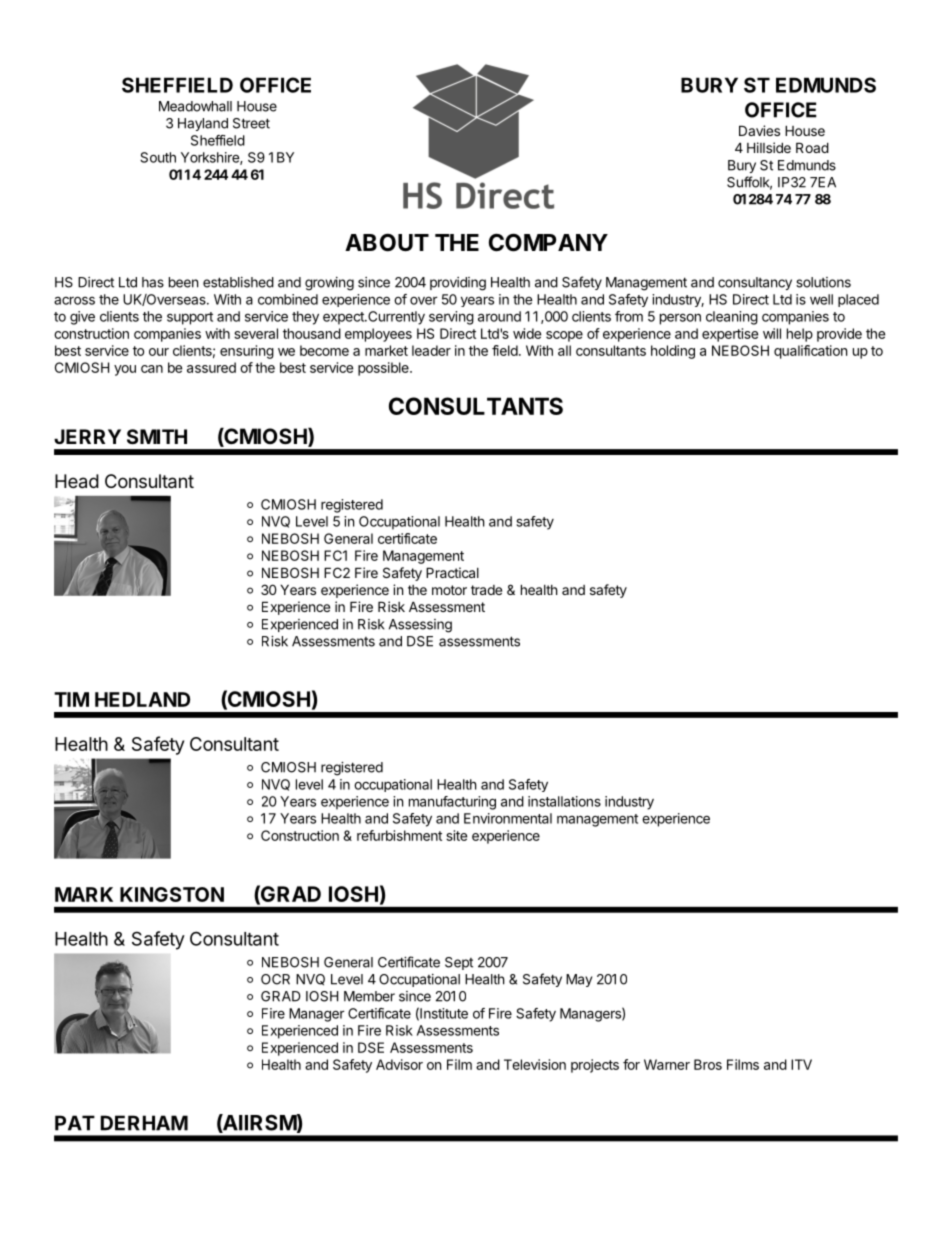 The image size is (952, 1233). I want to click on site, so click(456, 835).
